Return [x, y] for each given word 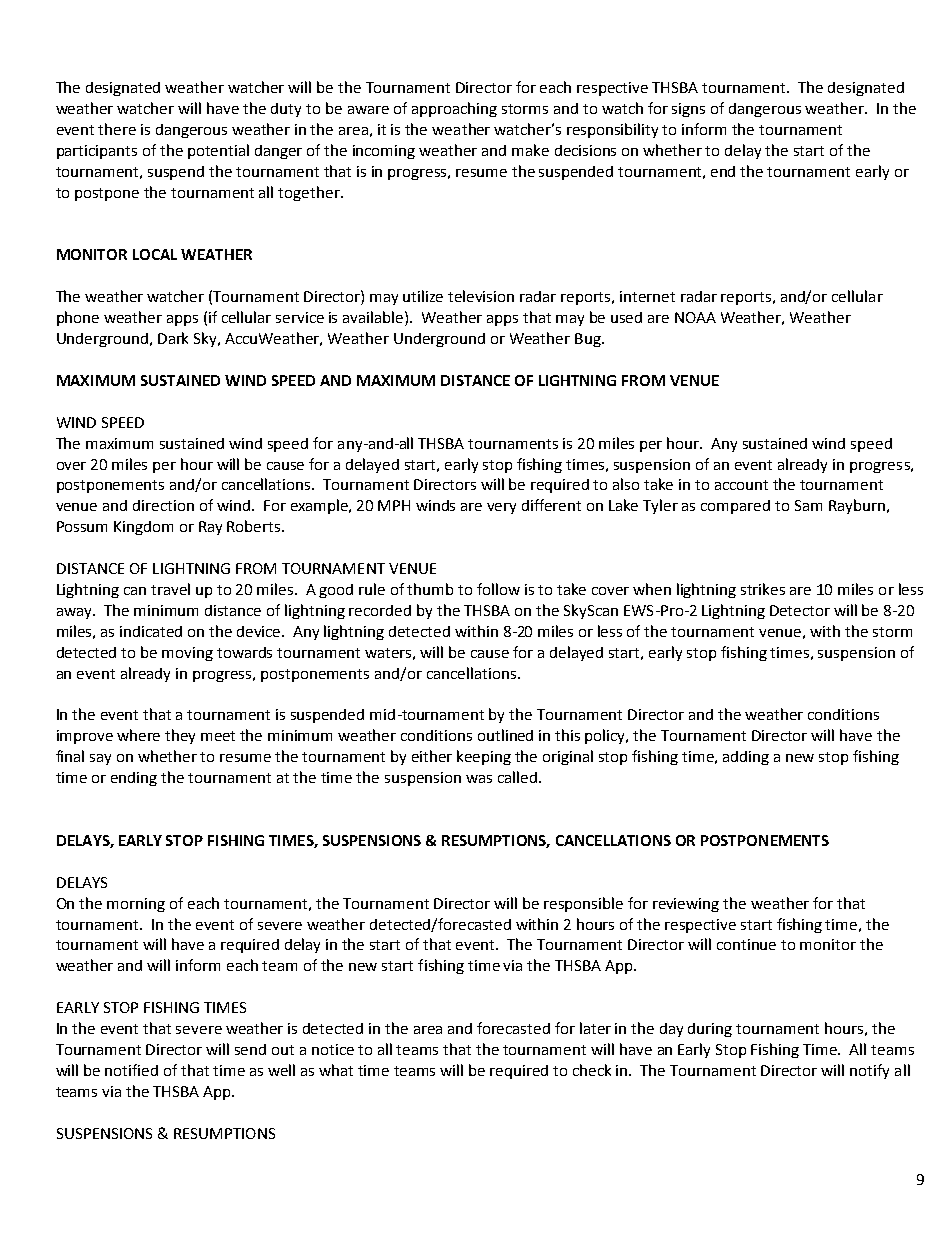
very [501, 508]
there [117, 129]
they [180, 736]
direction [163, 505]
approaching [454, 109]
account [741, 485]
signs [688, 110]
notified [131, 1070]
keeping [484, 757]
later [595, 1028]
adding [746, 758]
